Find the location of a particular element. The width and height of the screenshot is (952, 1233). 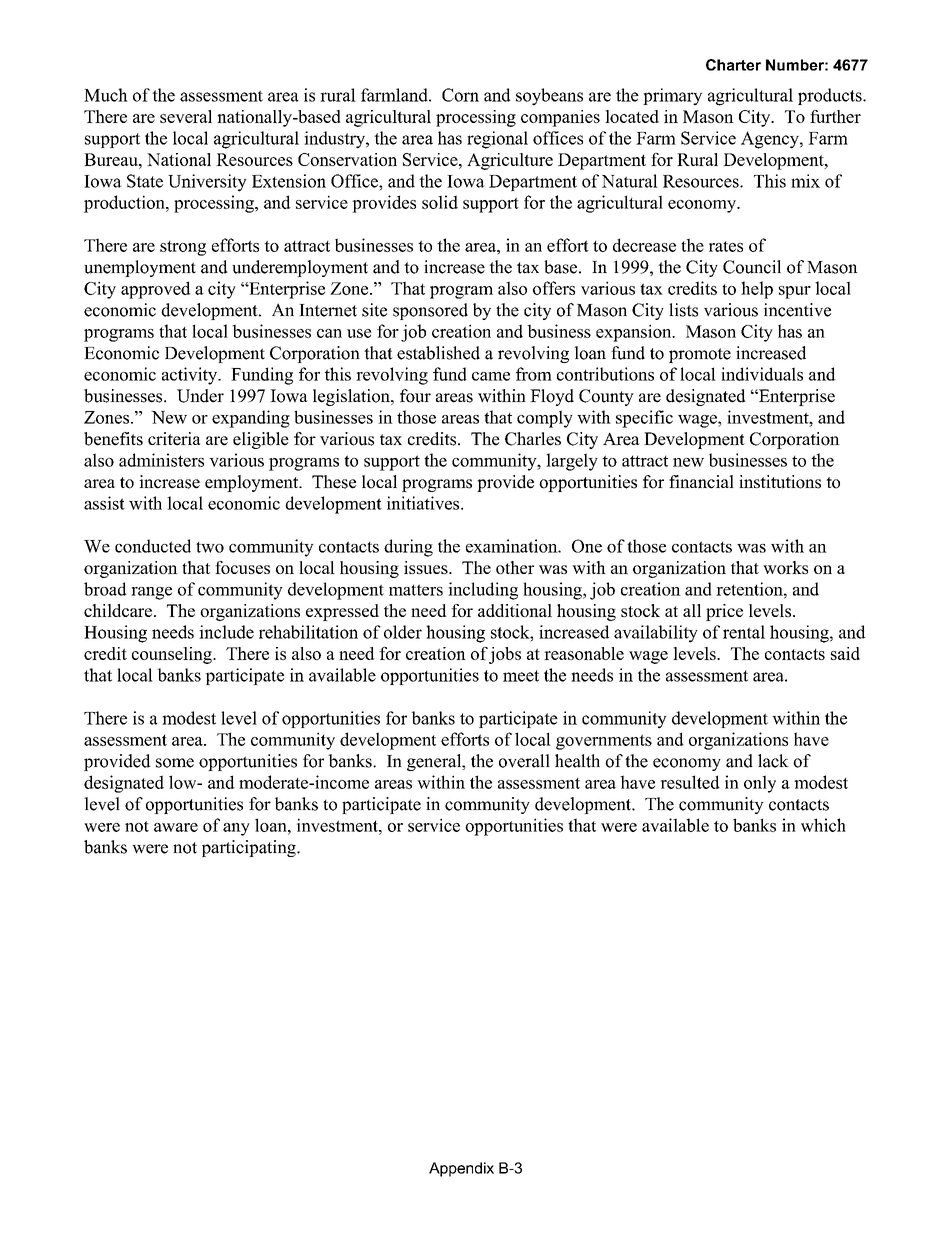

overall is located at coordinates (524, 761).
